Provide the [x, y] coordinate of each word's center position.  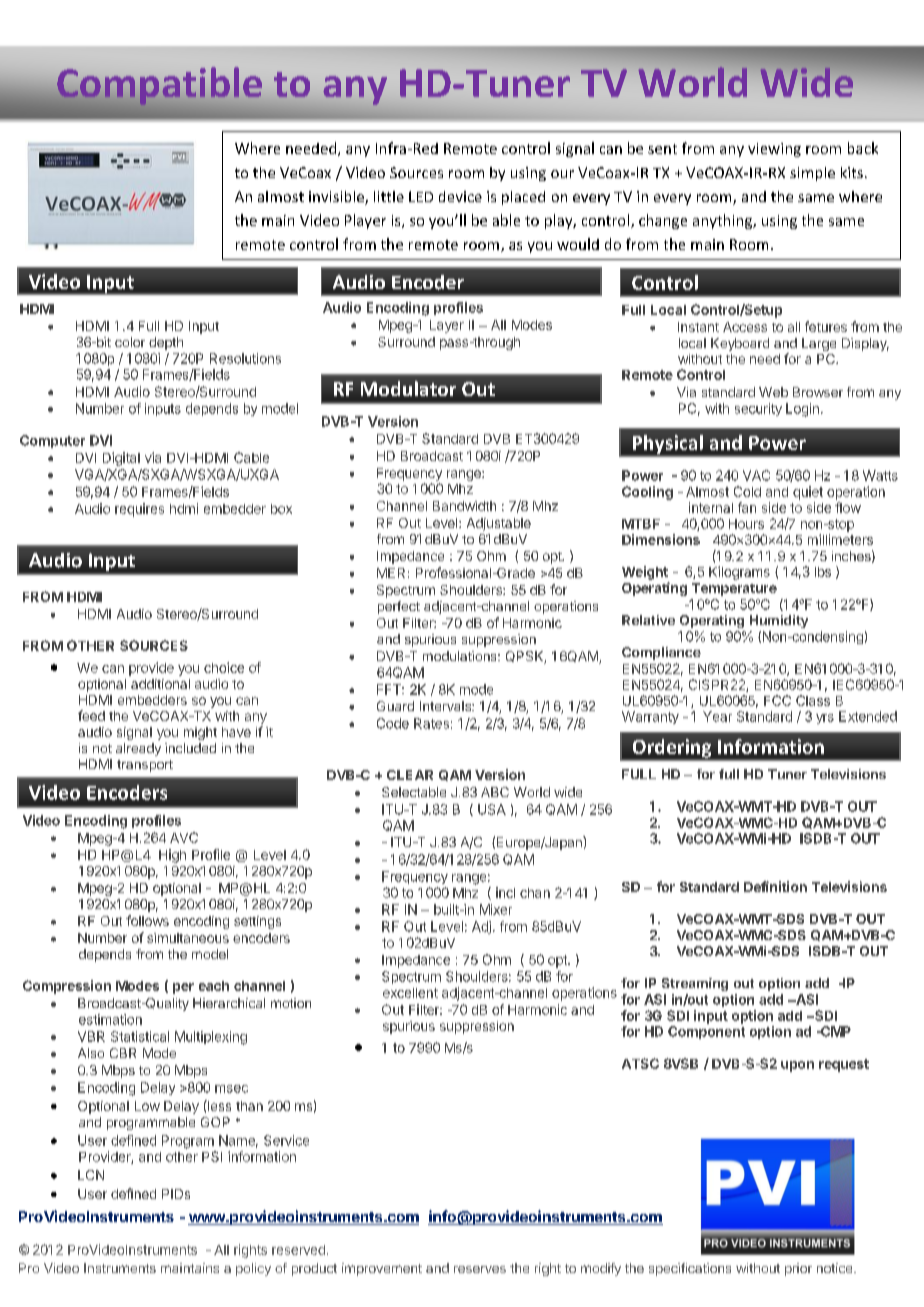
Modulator [408, 388]
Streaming [695, 984]
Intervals [446, 706]
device [460, 196]
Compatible [158, 87]
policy [253, 1269]
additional [160, 684]
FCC [777, 700]
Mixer [496, 909]
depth [166, 343]
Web [773, 392]
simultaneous [188, 938]
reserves [480, 1269]
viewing [774, 150]
